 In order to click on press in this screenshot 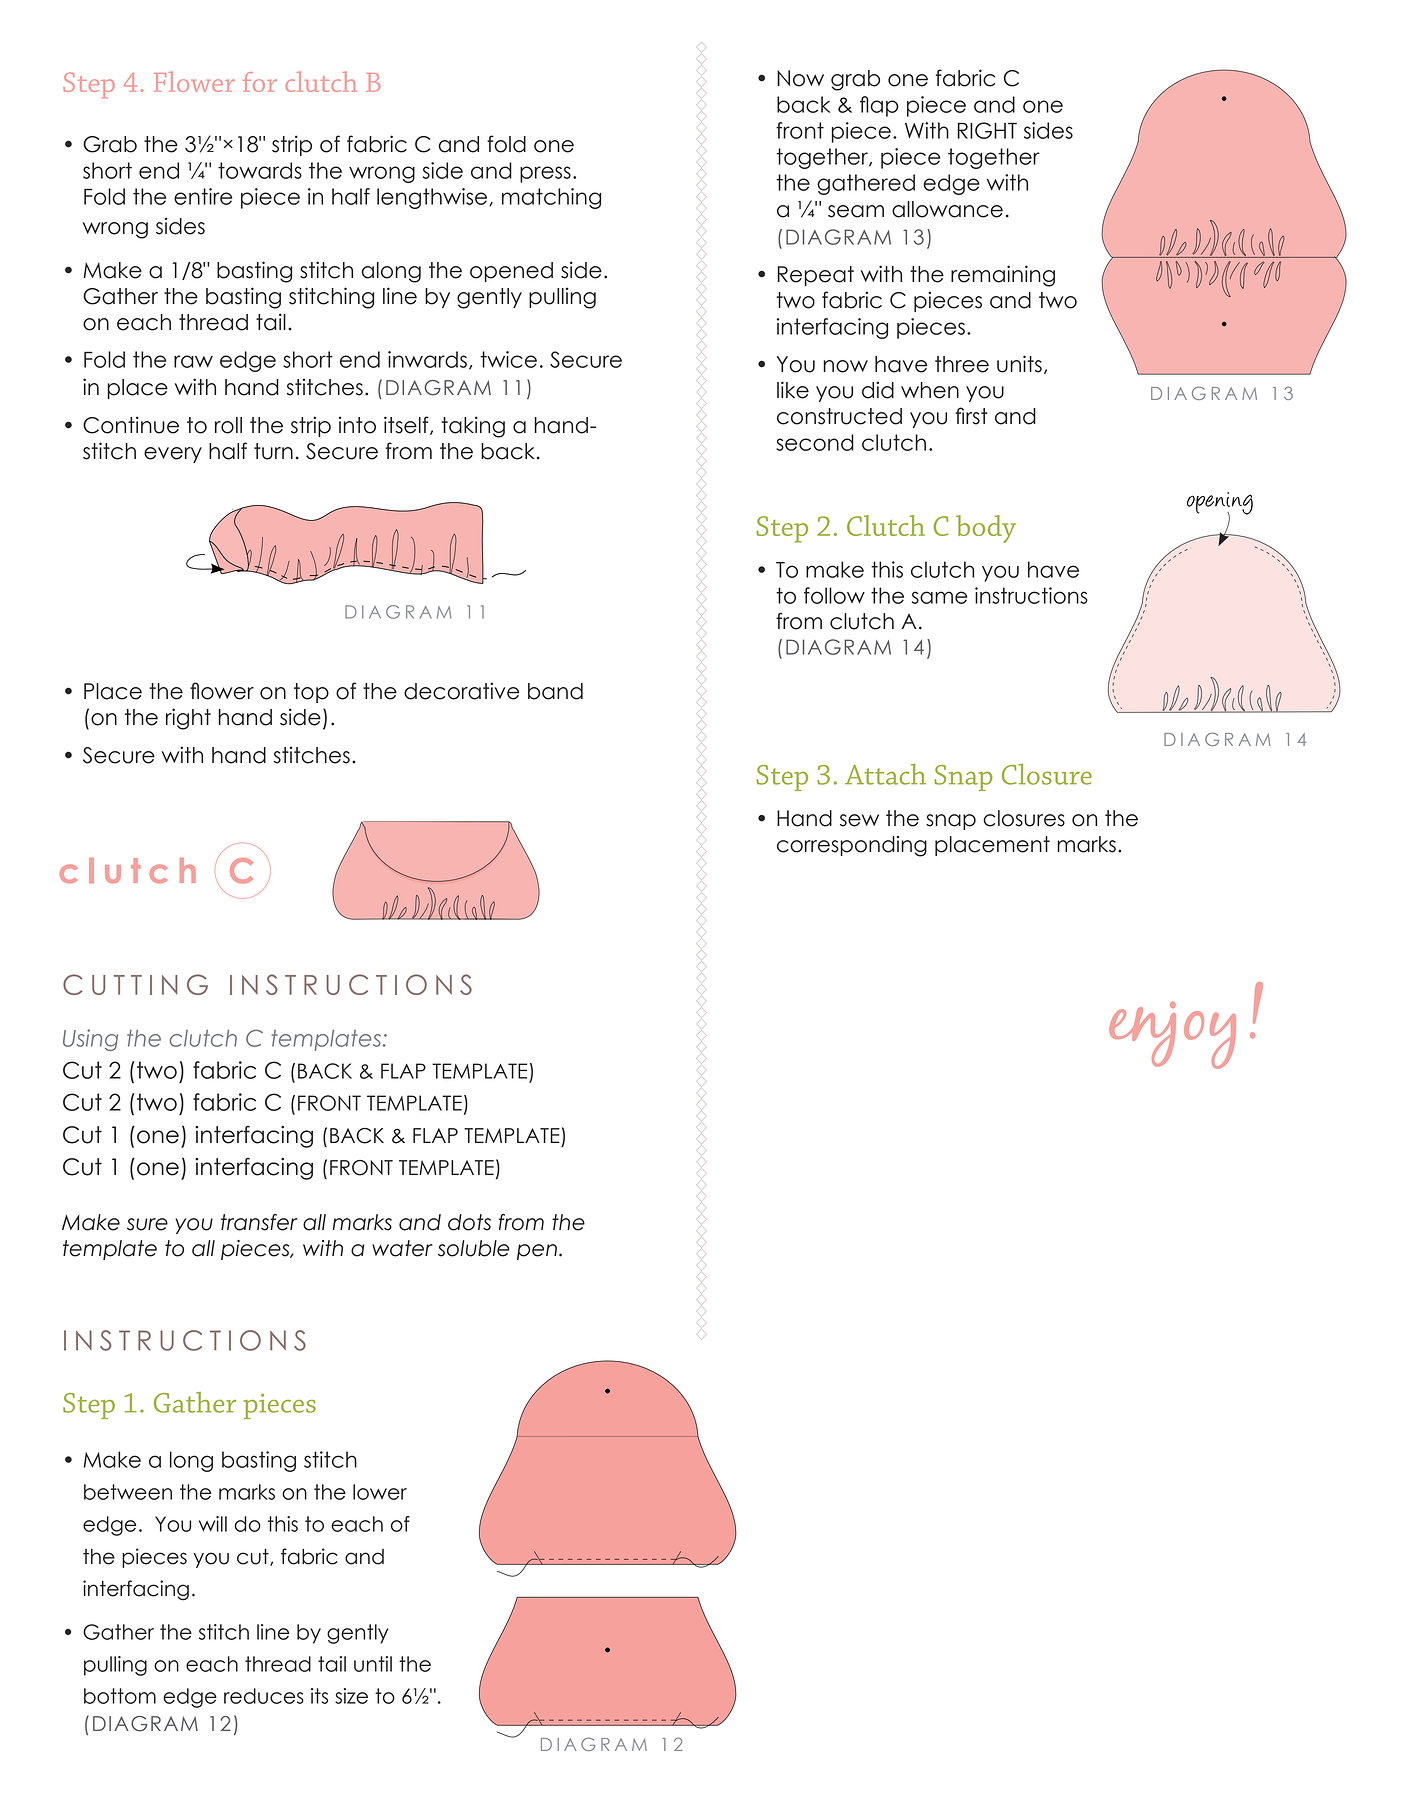, I will do `click(545, 174)`.
